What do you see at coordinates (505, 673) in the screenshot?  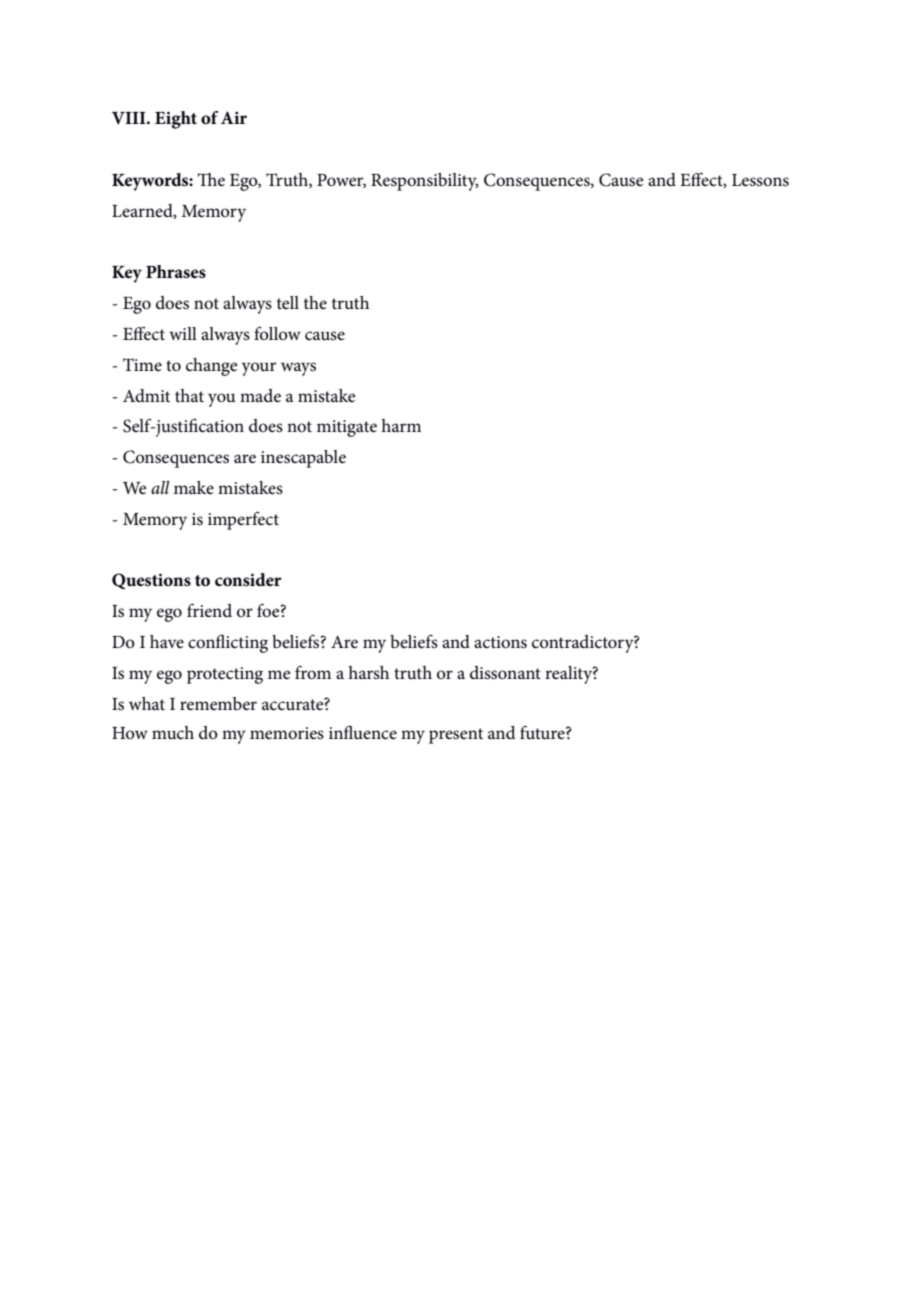 I see `dissonant` at bounding box center [505, 673].
